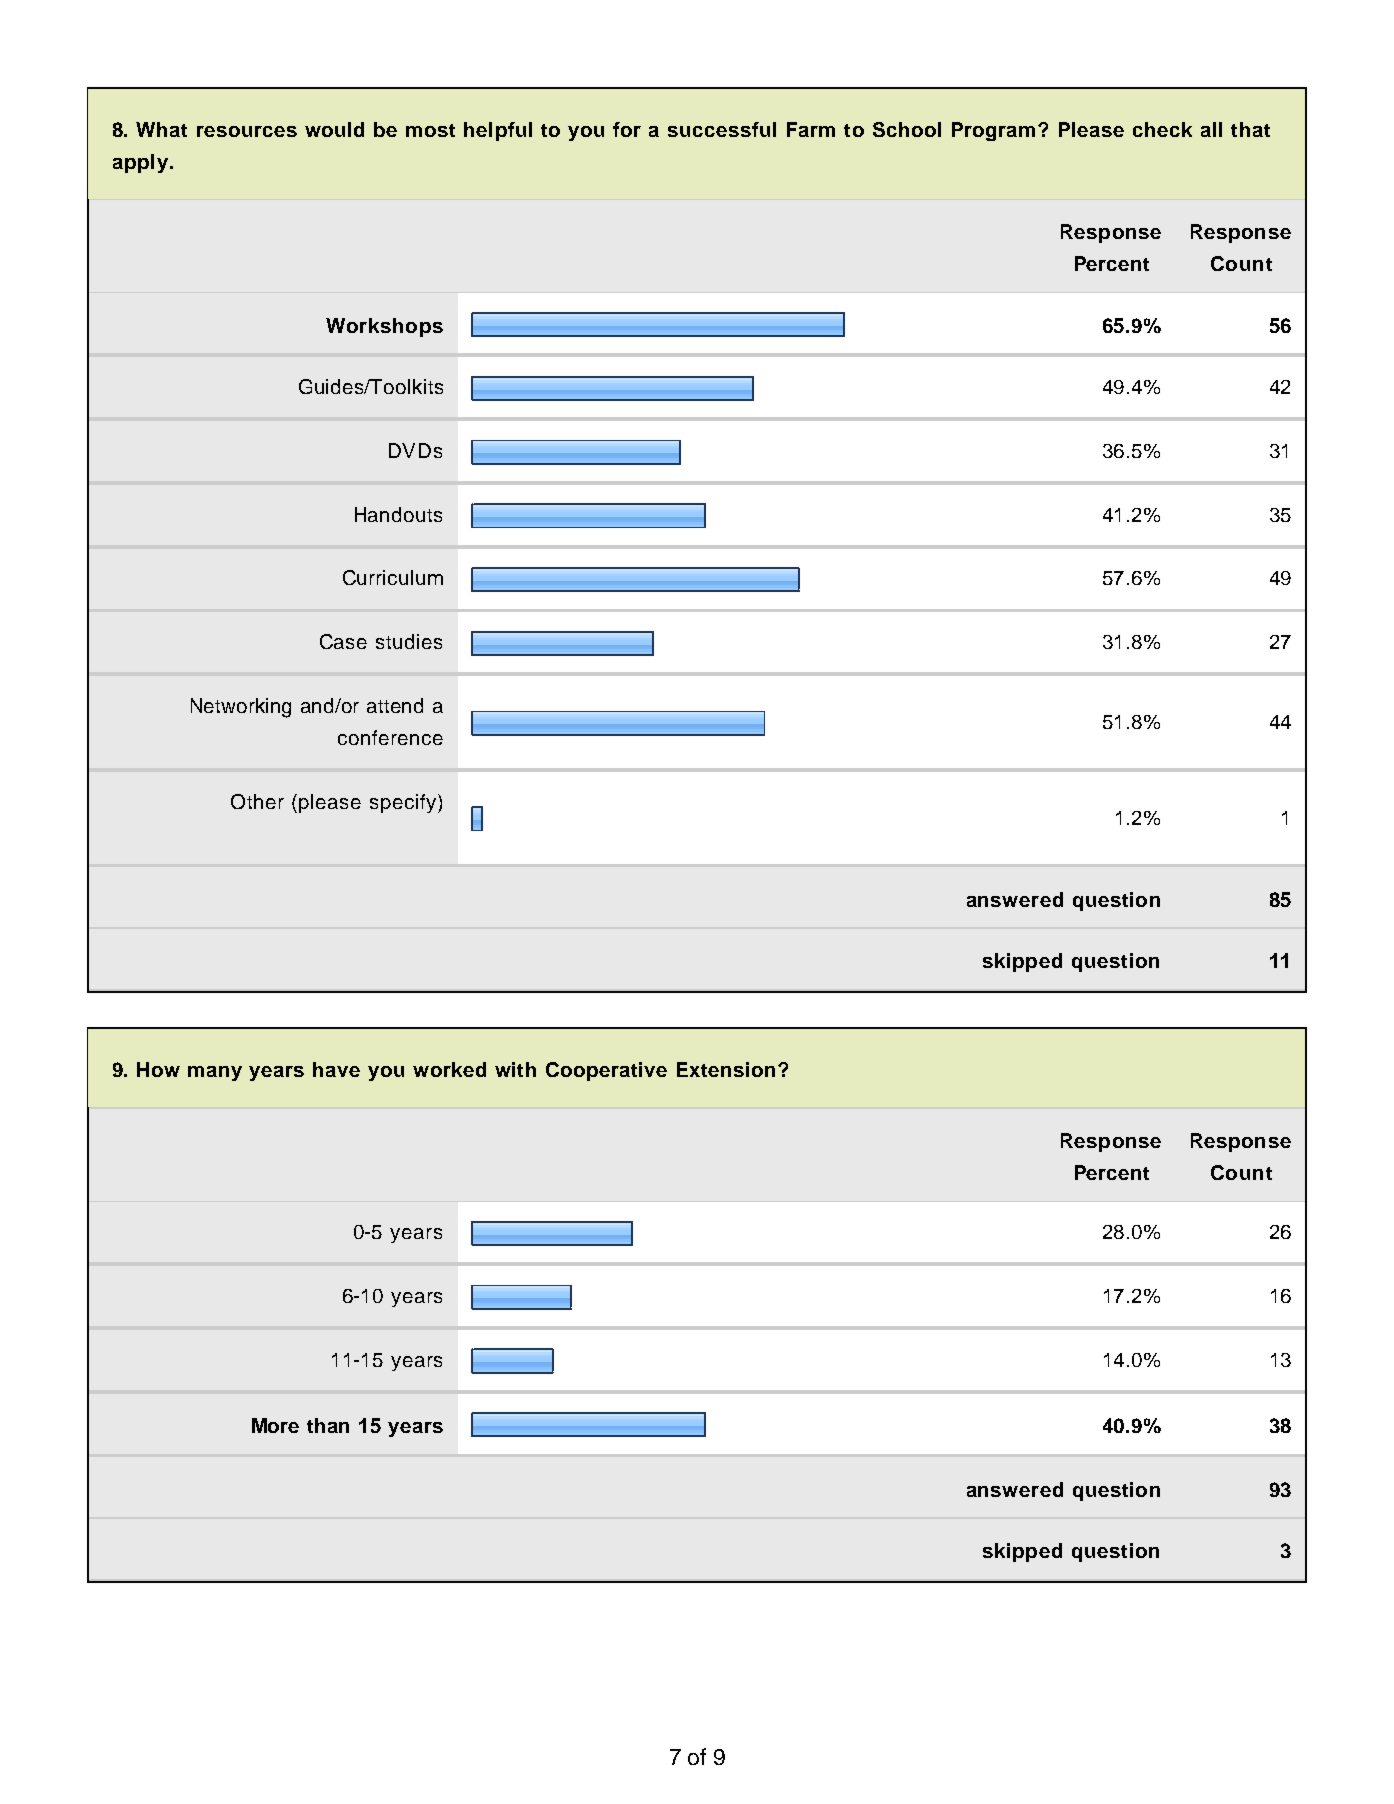 Image resolution: width=1394 pixels, height=1804 pixels. Describe the element at coordinates (726, 1069) in the page. I see `Extension` at that location.
